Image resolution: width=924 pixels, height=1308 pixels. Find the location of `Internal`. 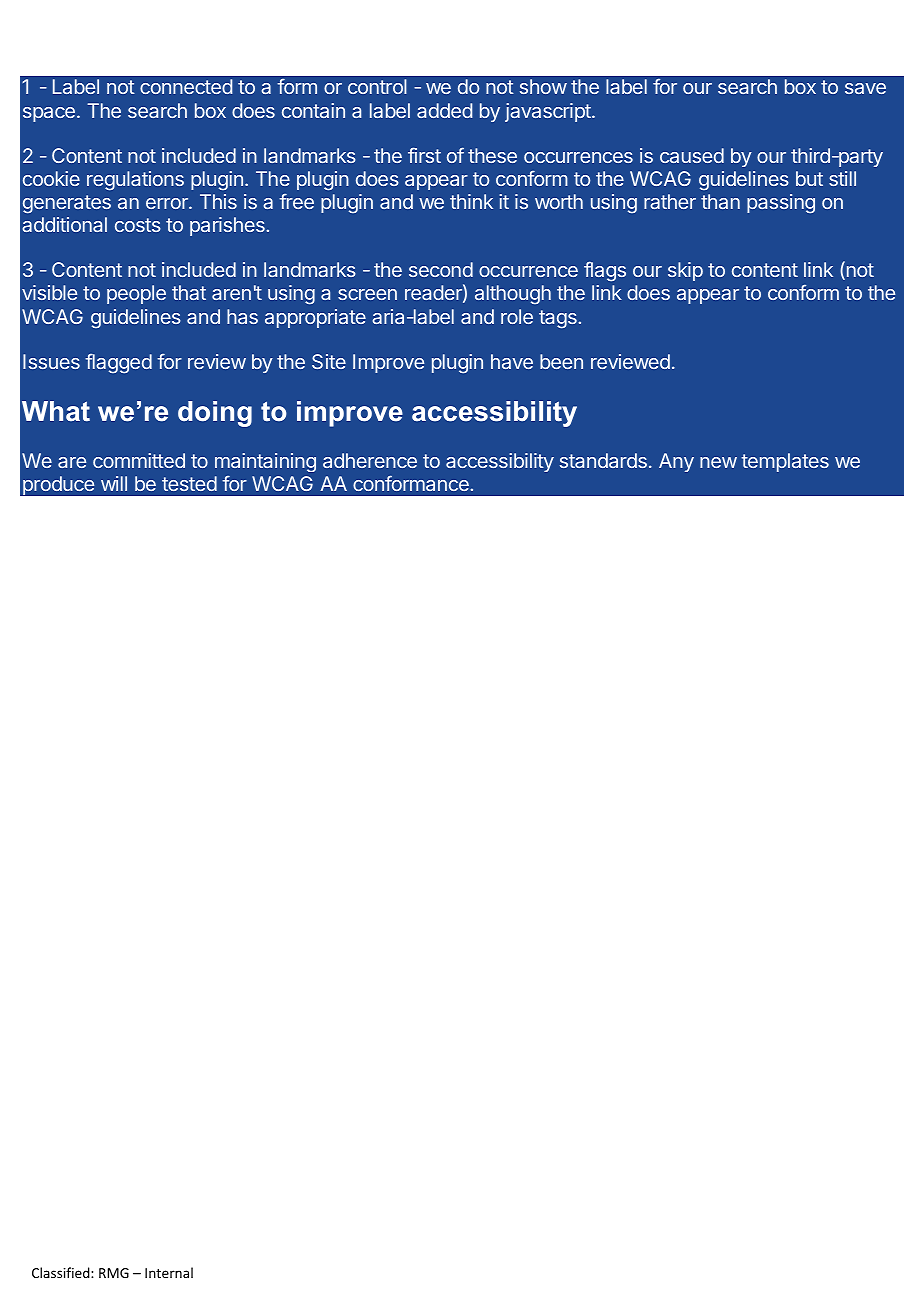

Internal is located at coordinates (169, 1272).
